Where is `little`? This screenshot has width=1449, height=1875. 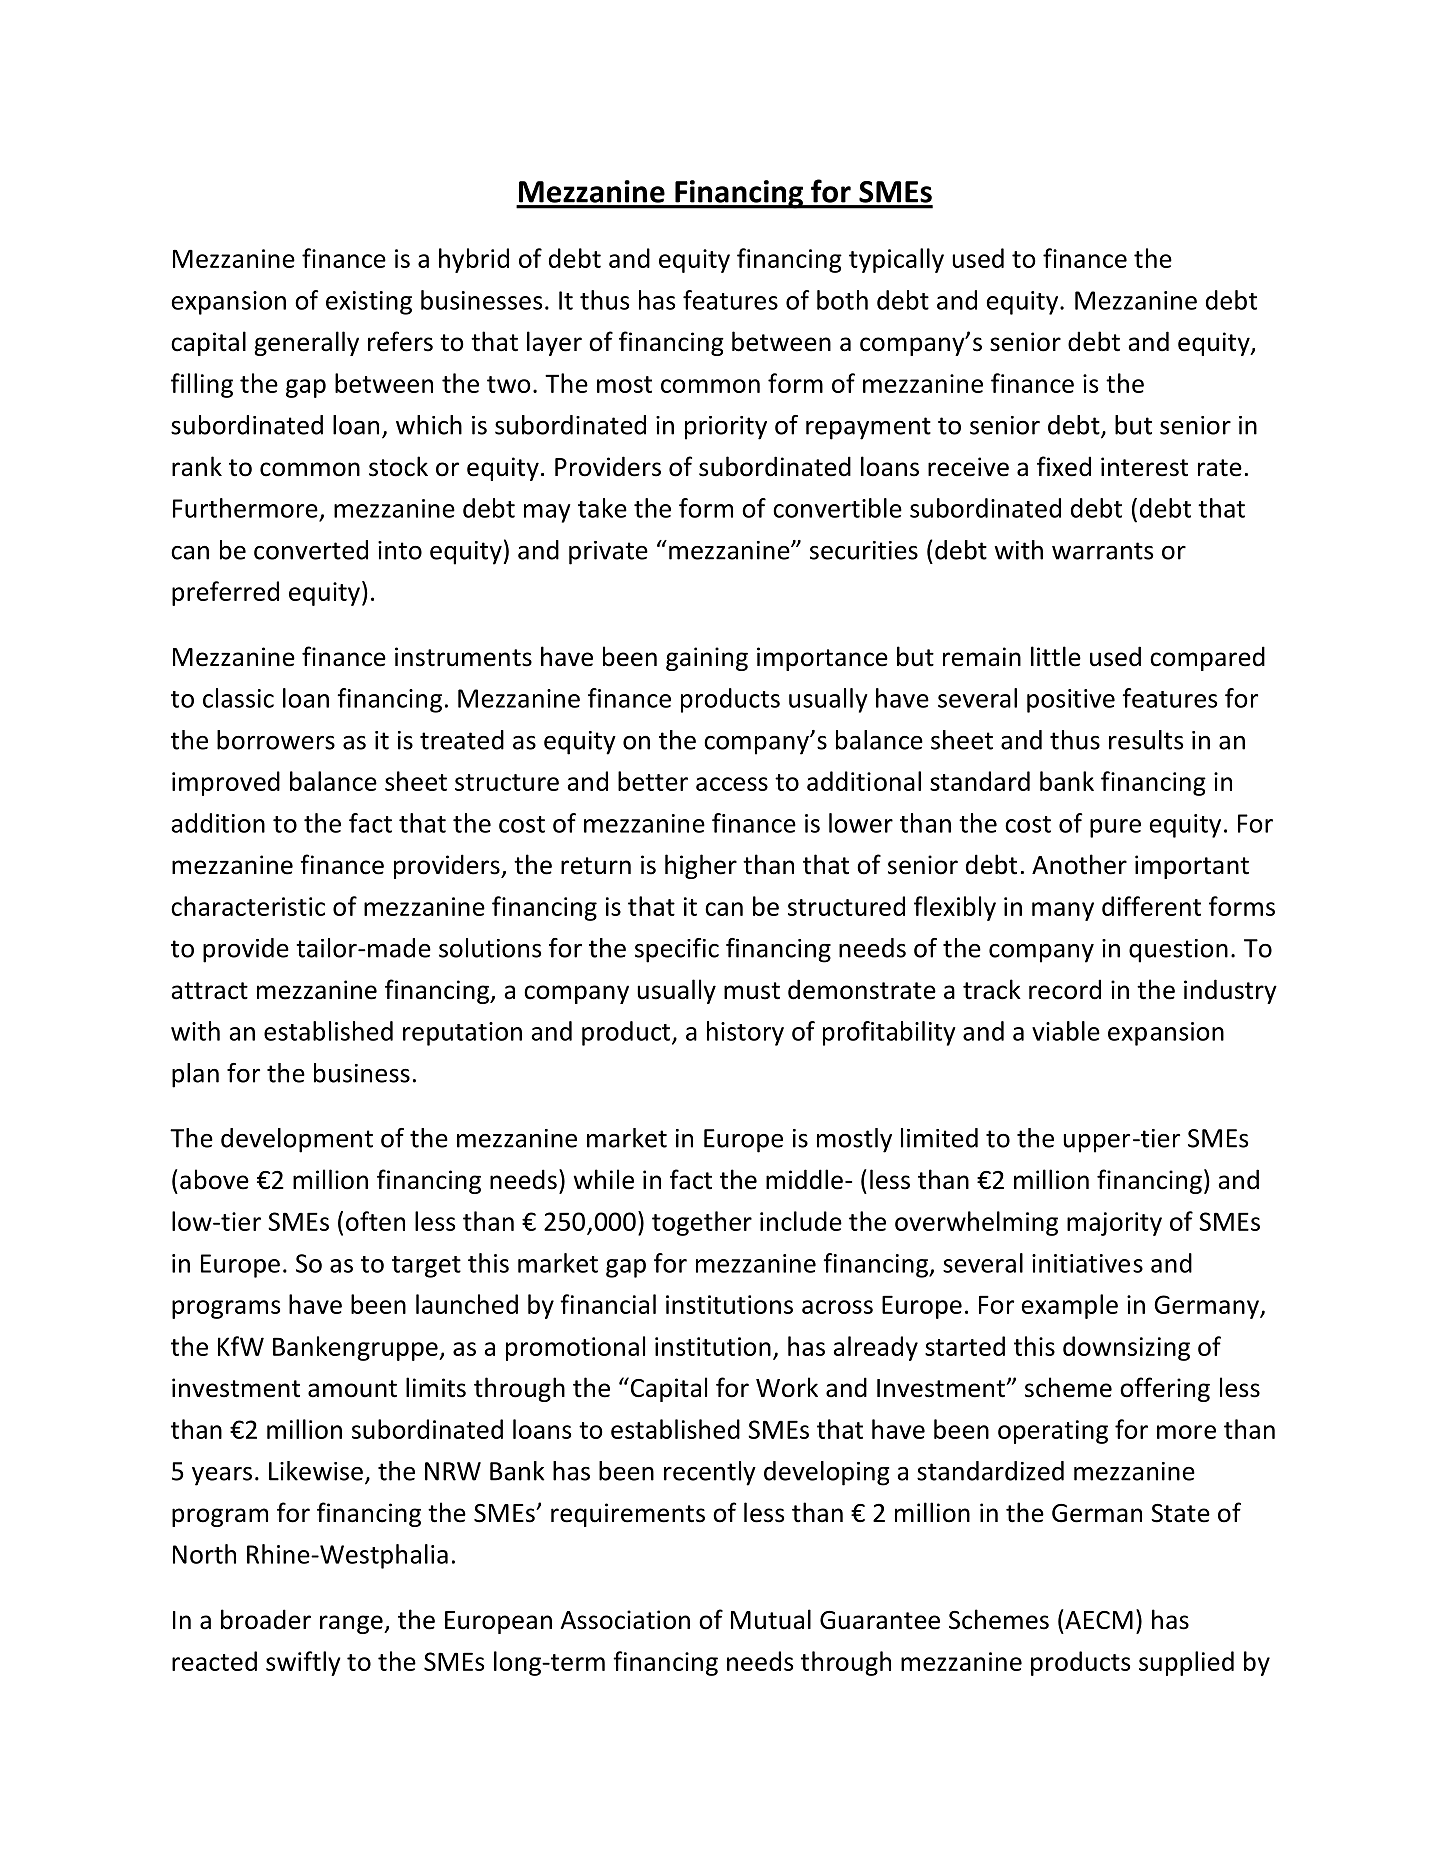
little is located at coordinates (1056, 656).
